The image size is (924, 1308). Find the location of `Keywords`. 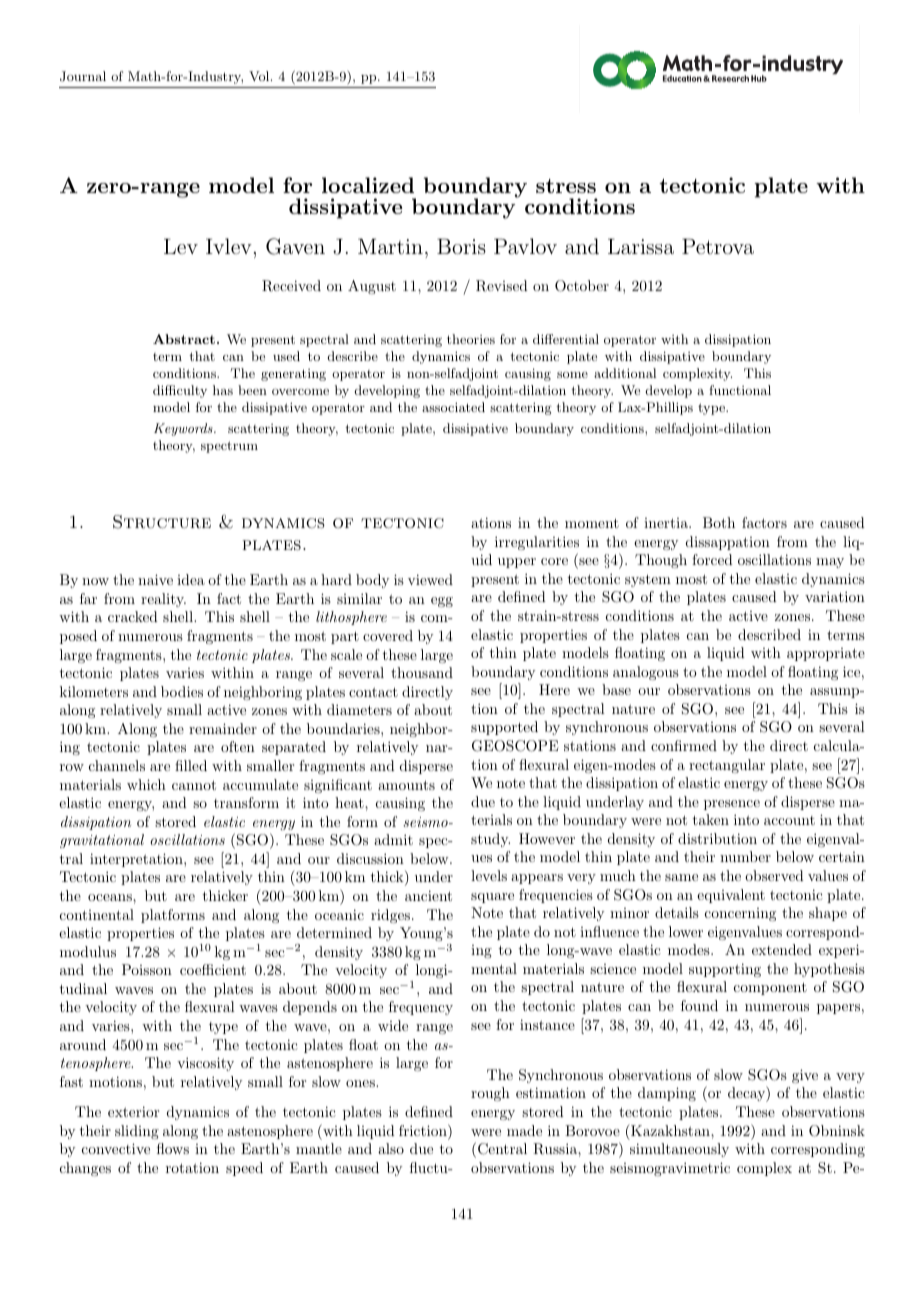

Keywords is located at coordinates (184, 429).
